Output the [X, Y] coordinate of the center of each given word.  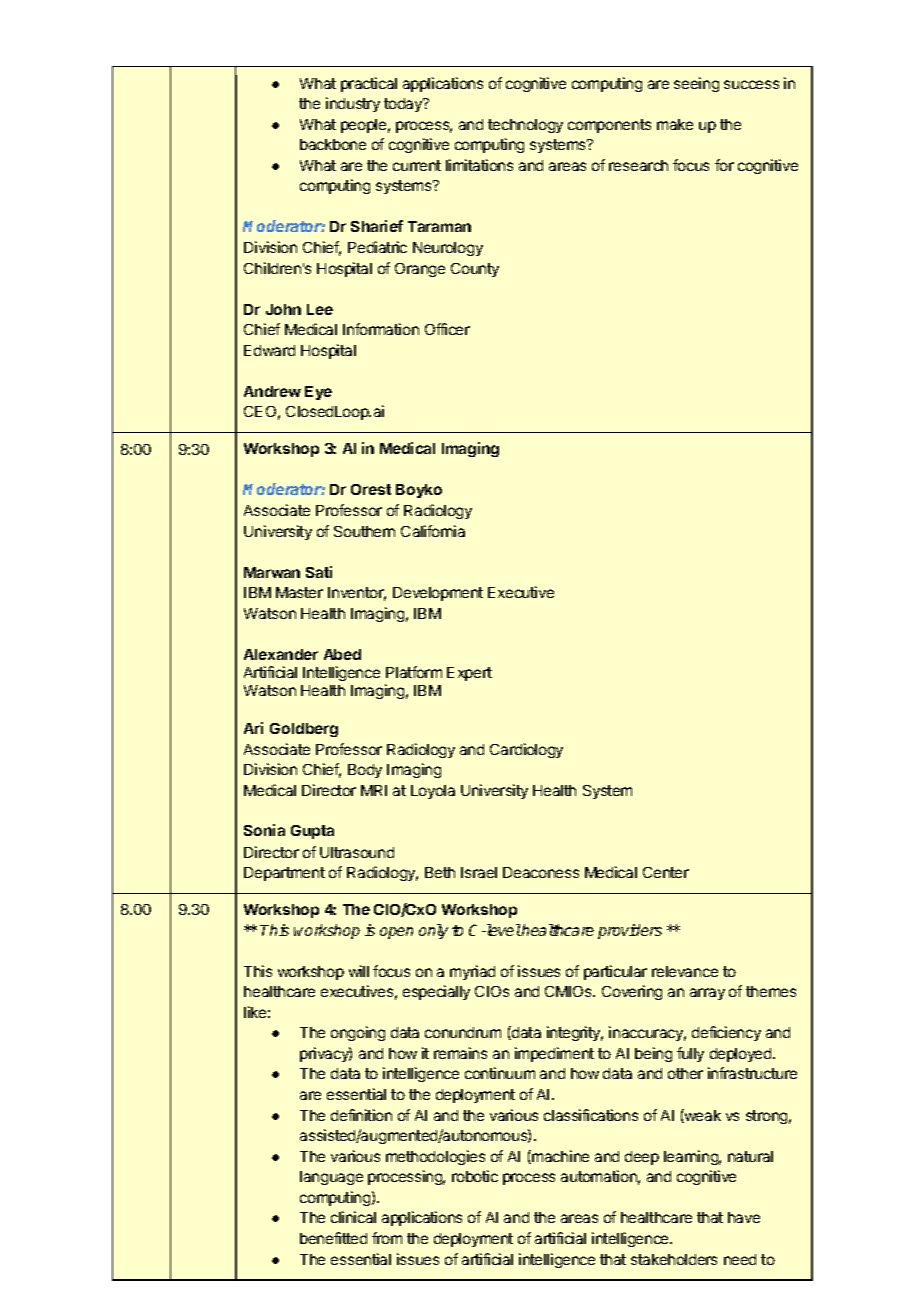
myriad [472, 972]
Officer [447, 329]
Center [666, 872]
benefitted [333, 1238]
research [638, 165]
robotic [475, 1176]
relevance [685, 971]
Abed [342, 654]
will [359, 971]
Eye [318, 393]
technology [525, 126]
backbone [333, 144]
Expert [469, 674]
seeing [696, 84]
